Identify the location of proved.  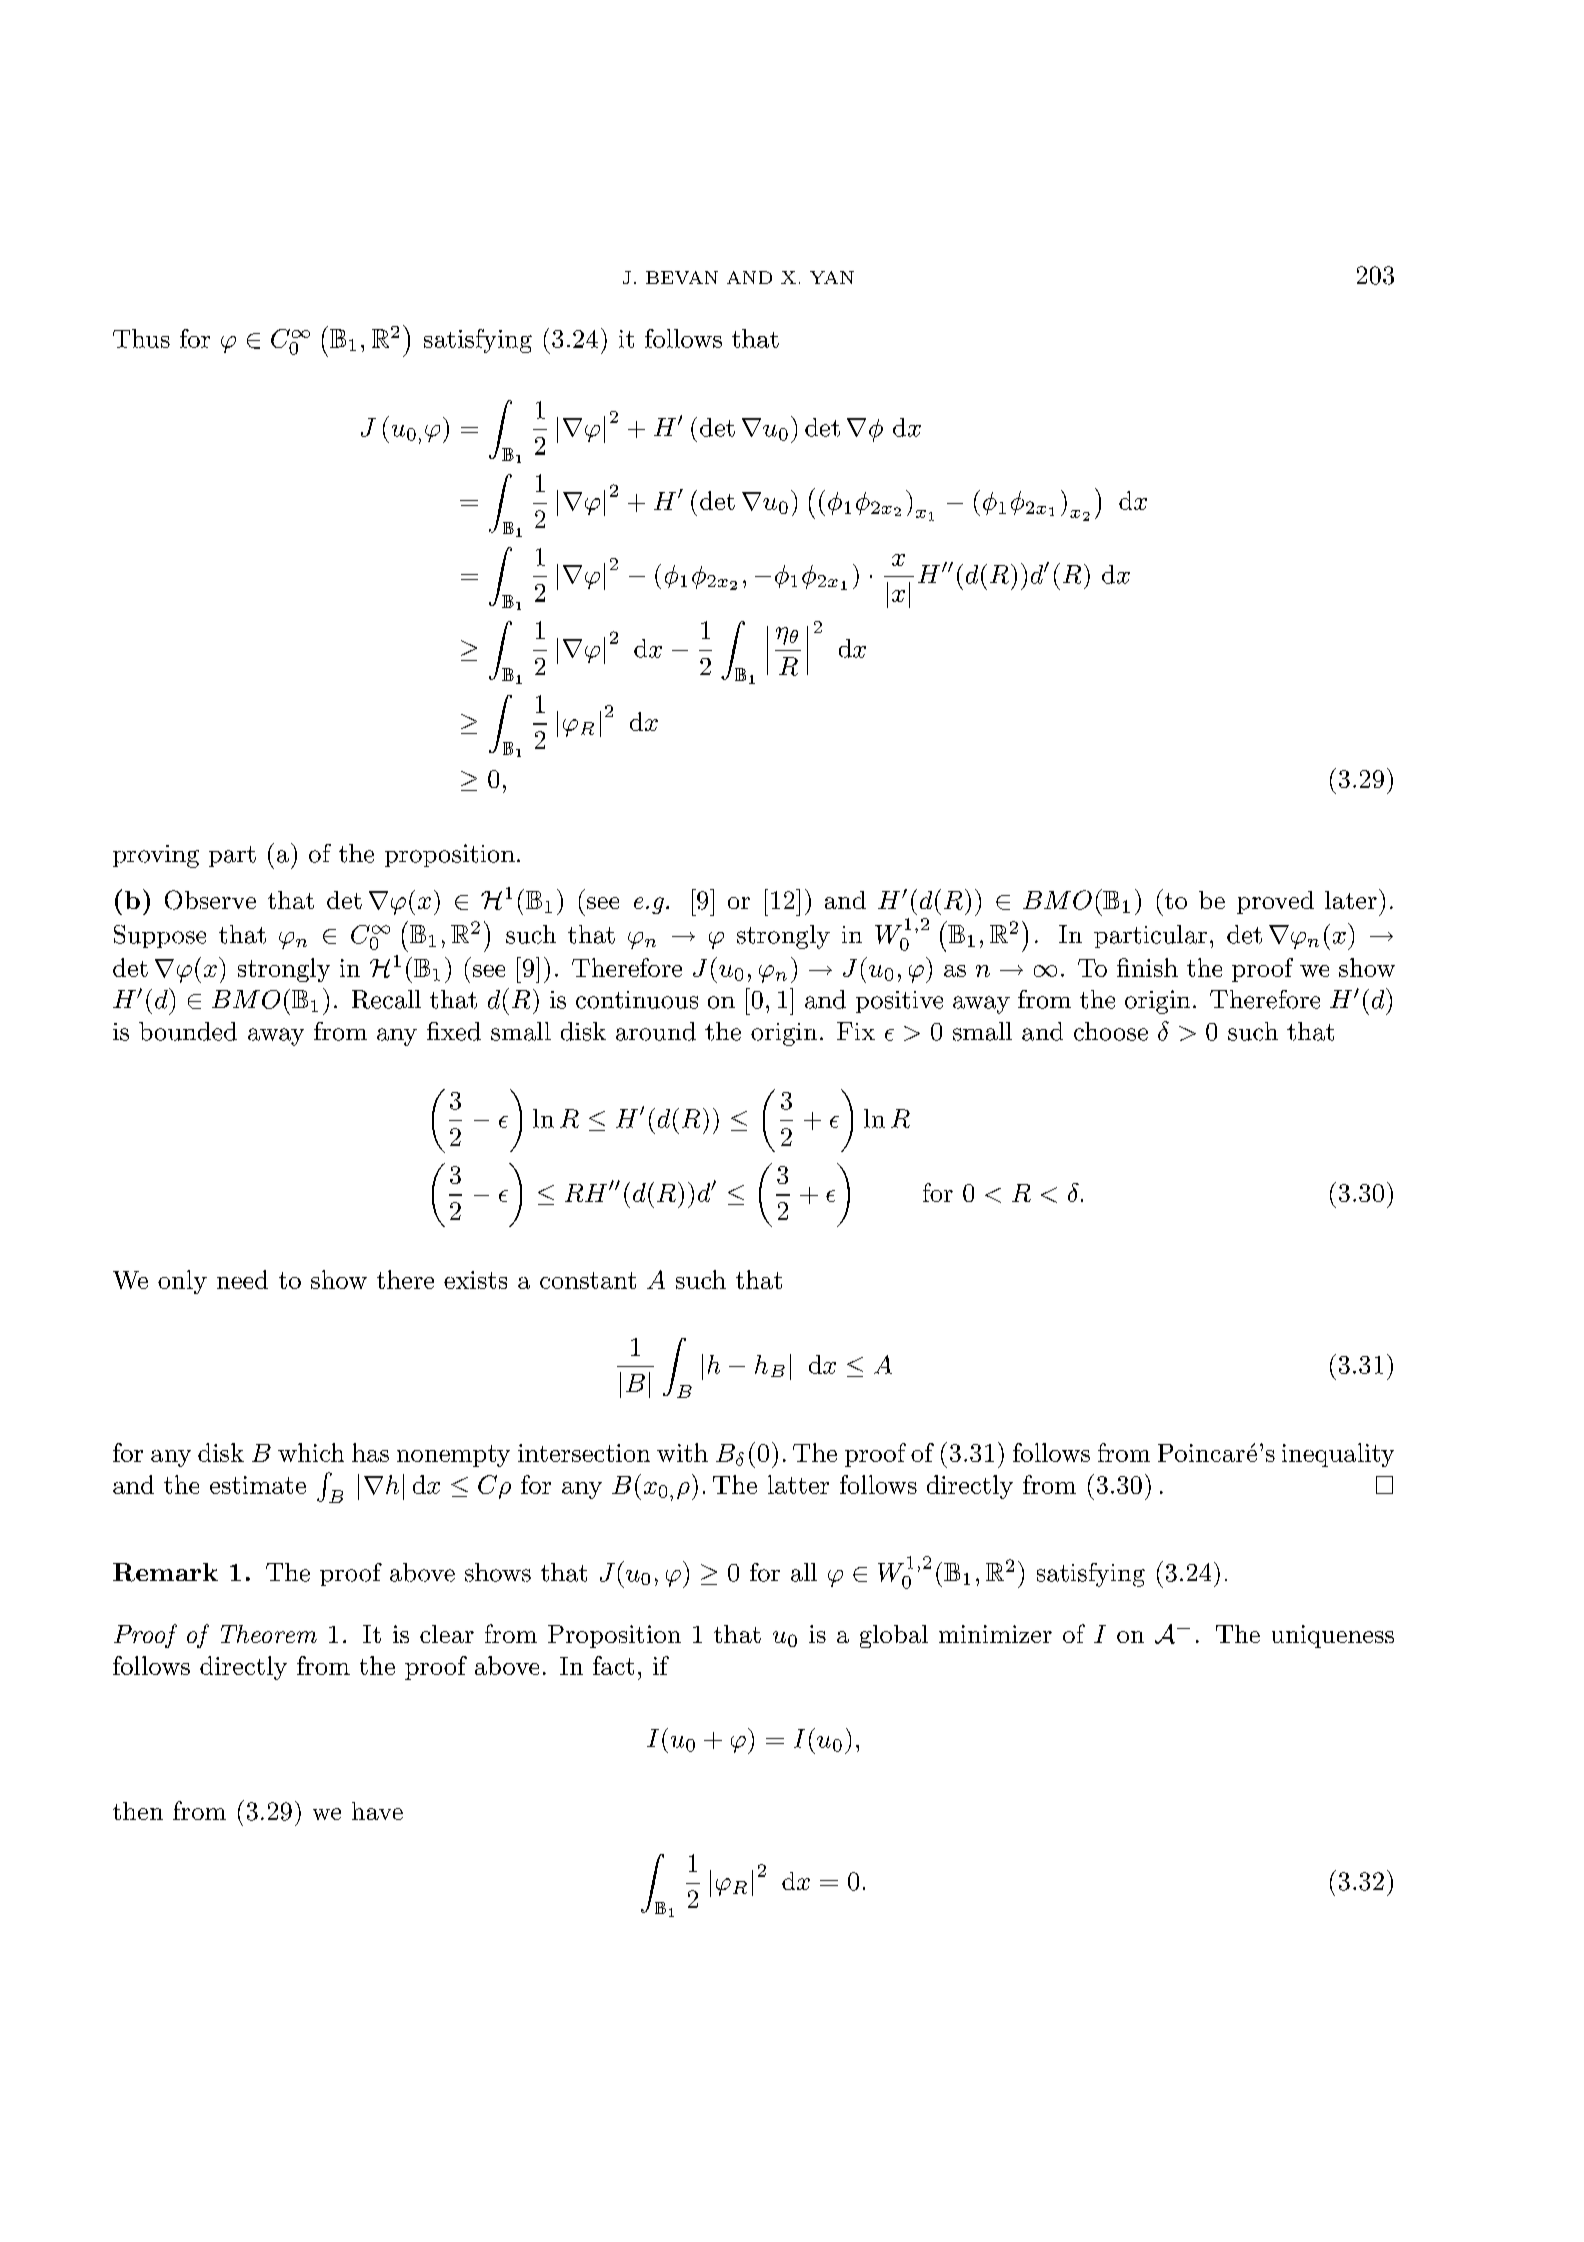
(1275, 902).
